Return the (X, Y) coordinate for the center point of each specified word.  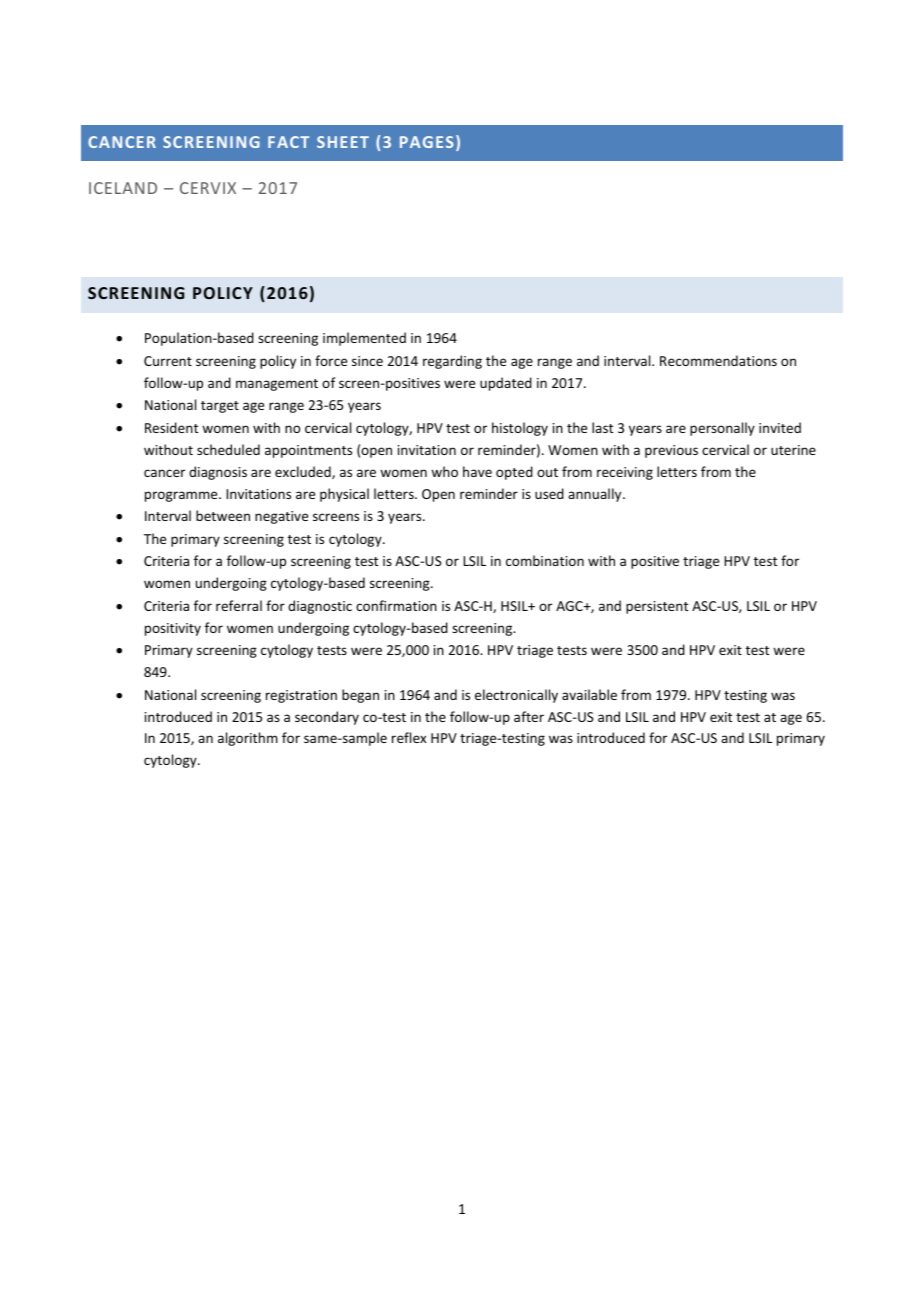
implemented (364, 339)
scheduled (228, 449)
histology (520, 429)
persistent (657, 607)
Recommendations (718, 360)
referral (239, 605)
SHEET (343, 142)
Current (168, 361)
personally (722, 429)
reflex (409, 737)
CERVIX (208, 188)
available (589, 694)
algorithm (248, 739)
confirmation (396, 605)
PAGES (427, 142)
